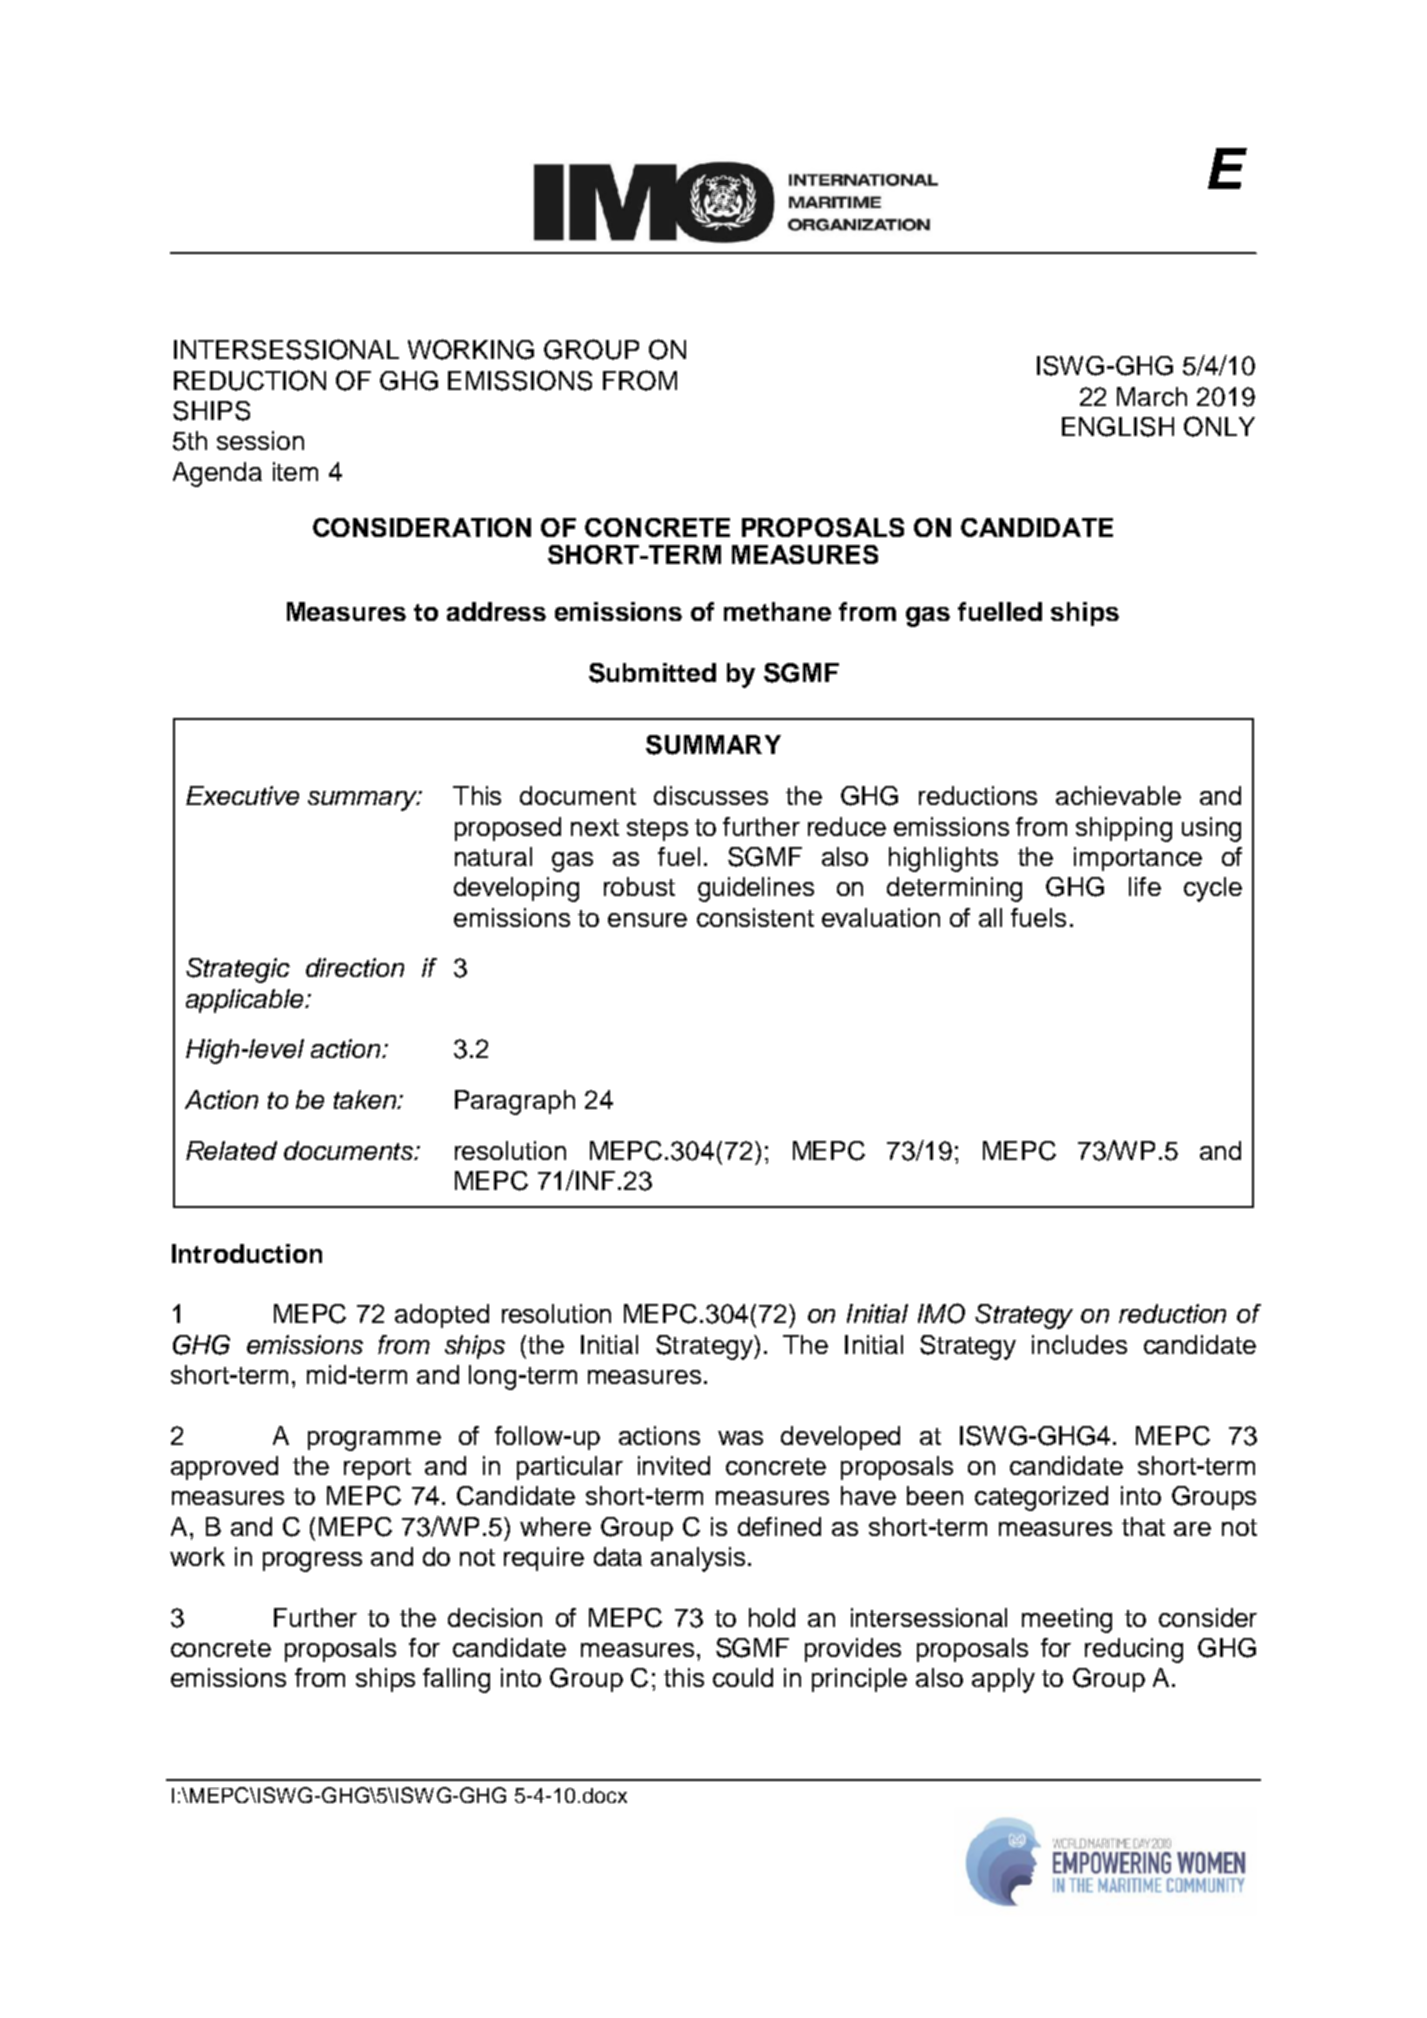  What do you see at coordinates (777, 611) in the screenshot?
I see `methane` at bounding box center [777, 611].
